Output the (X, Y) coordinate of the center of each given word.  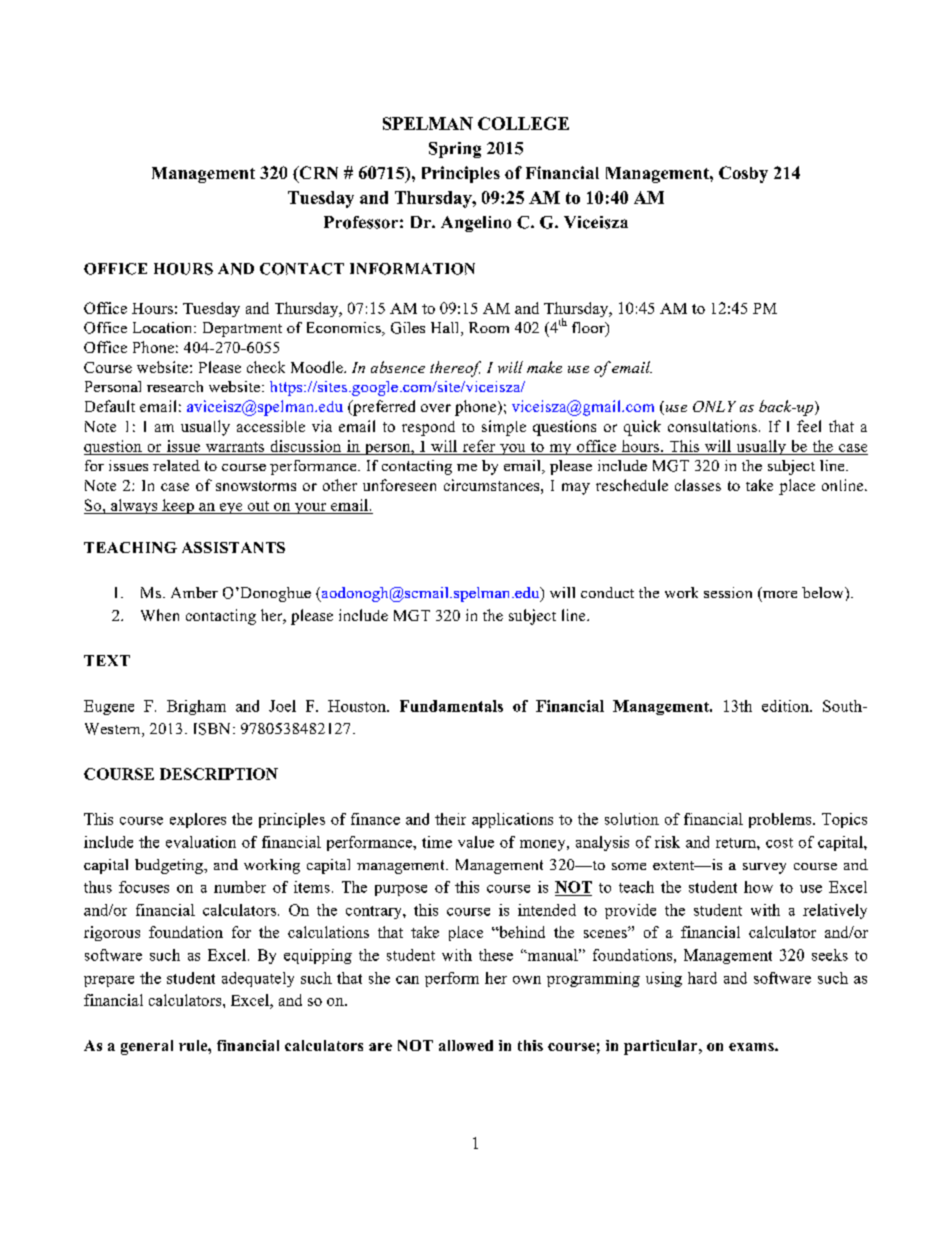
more (780, 594)
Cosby (743, 174)
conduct (607, 592)
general (147, 1047)
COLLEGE (523, 123)
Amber (194, 592)
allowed (466, 1045)
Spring (455, 150)
